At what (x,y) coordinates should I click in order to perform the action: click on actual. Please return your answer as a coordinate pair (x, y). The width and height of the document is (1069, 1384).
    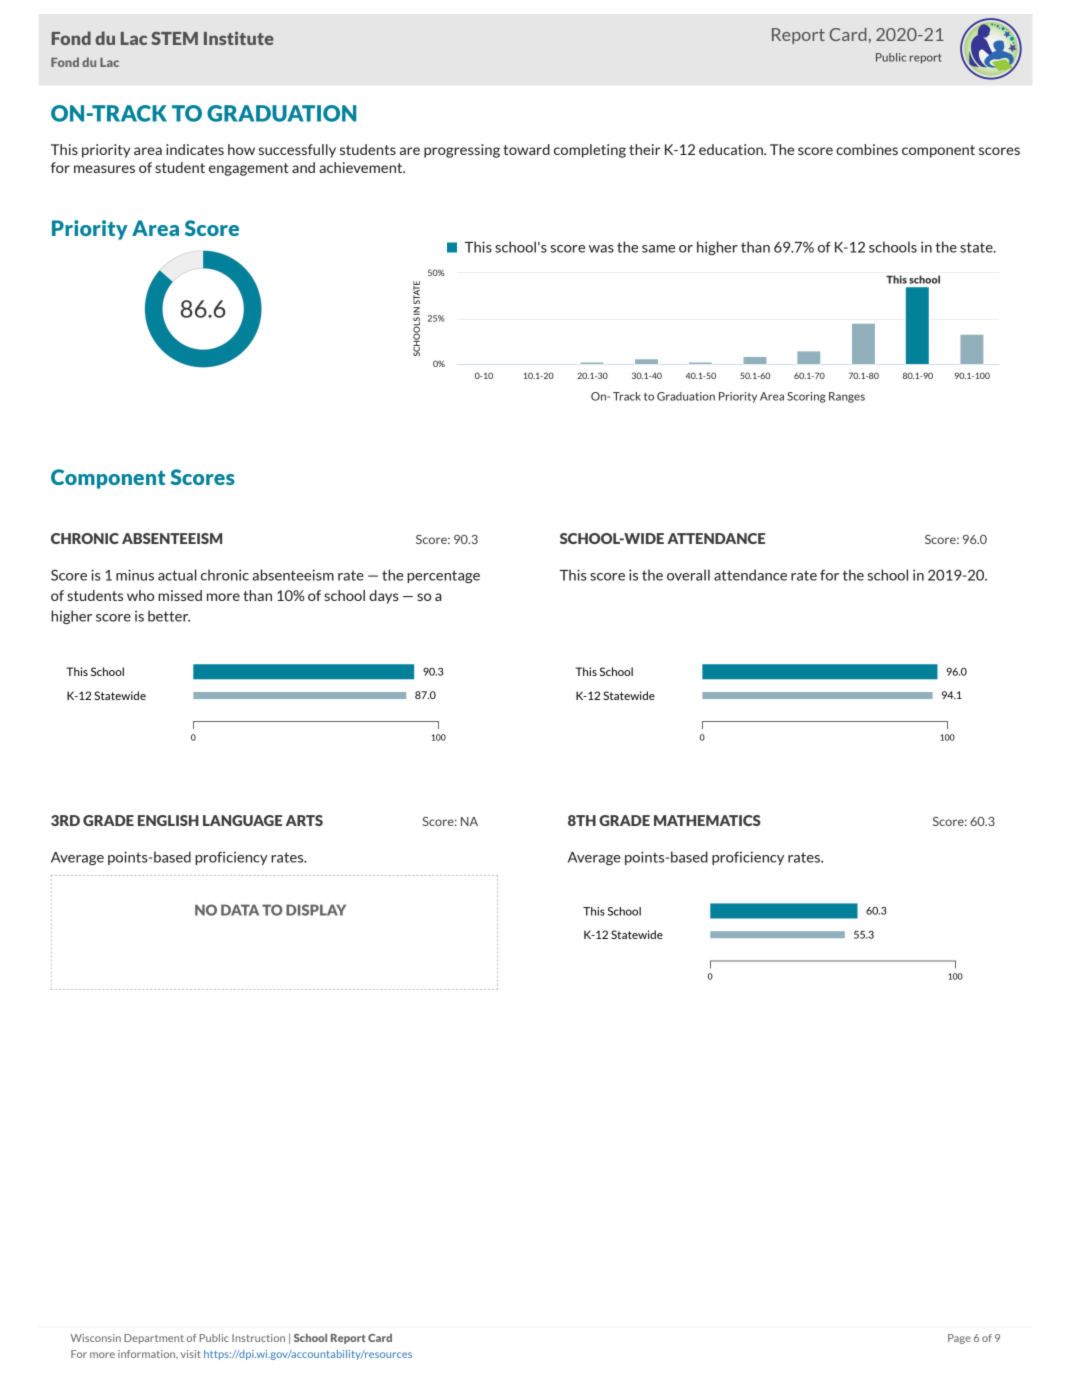
    Looking at the image, I should click on (177, 575).
